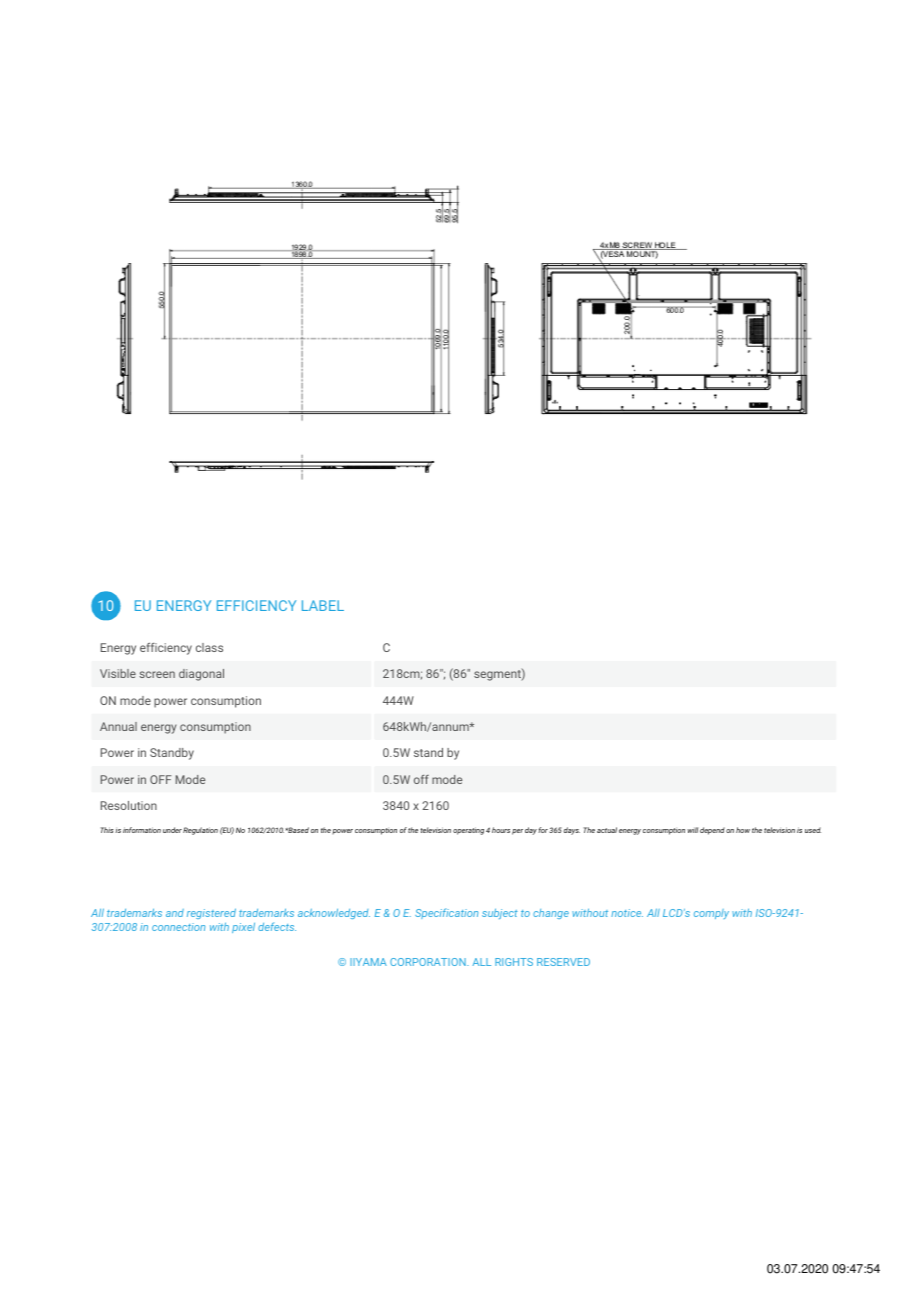  What do you see at coordinates (501, 830) in the screenshot?
I see `hours` at bounding box center [501, 830].
